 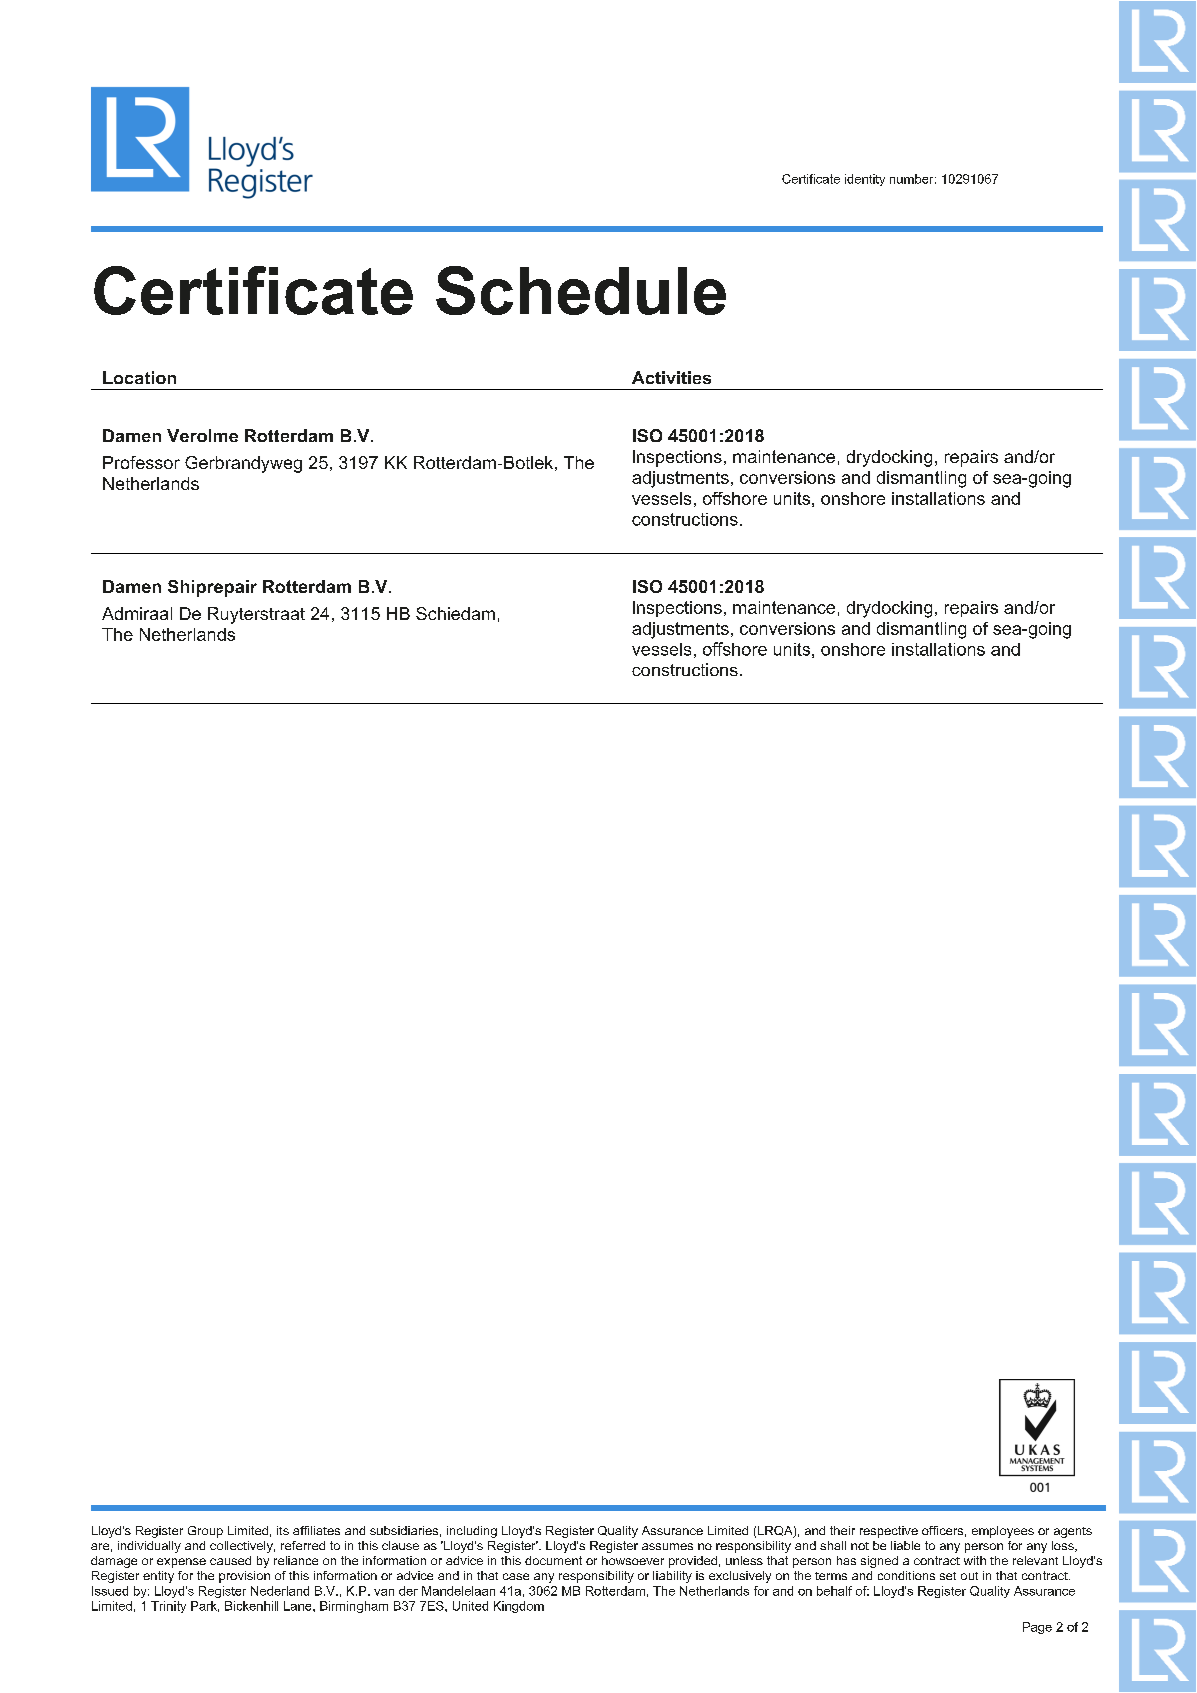 I want to click on employees, so click(x=1003, y=1532).
